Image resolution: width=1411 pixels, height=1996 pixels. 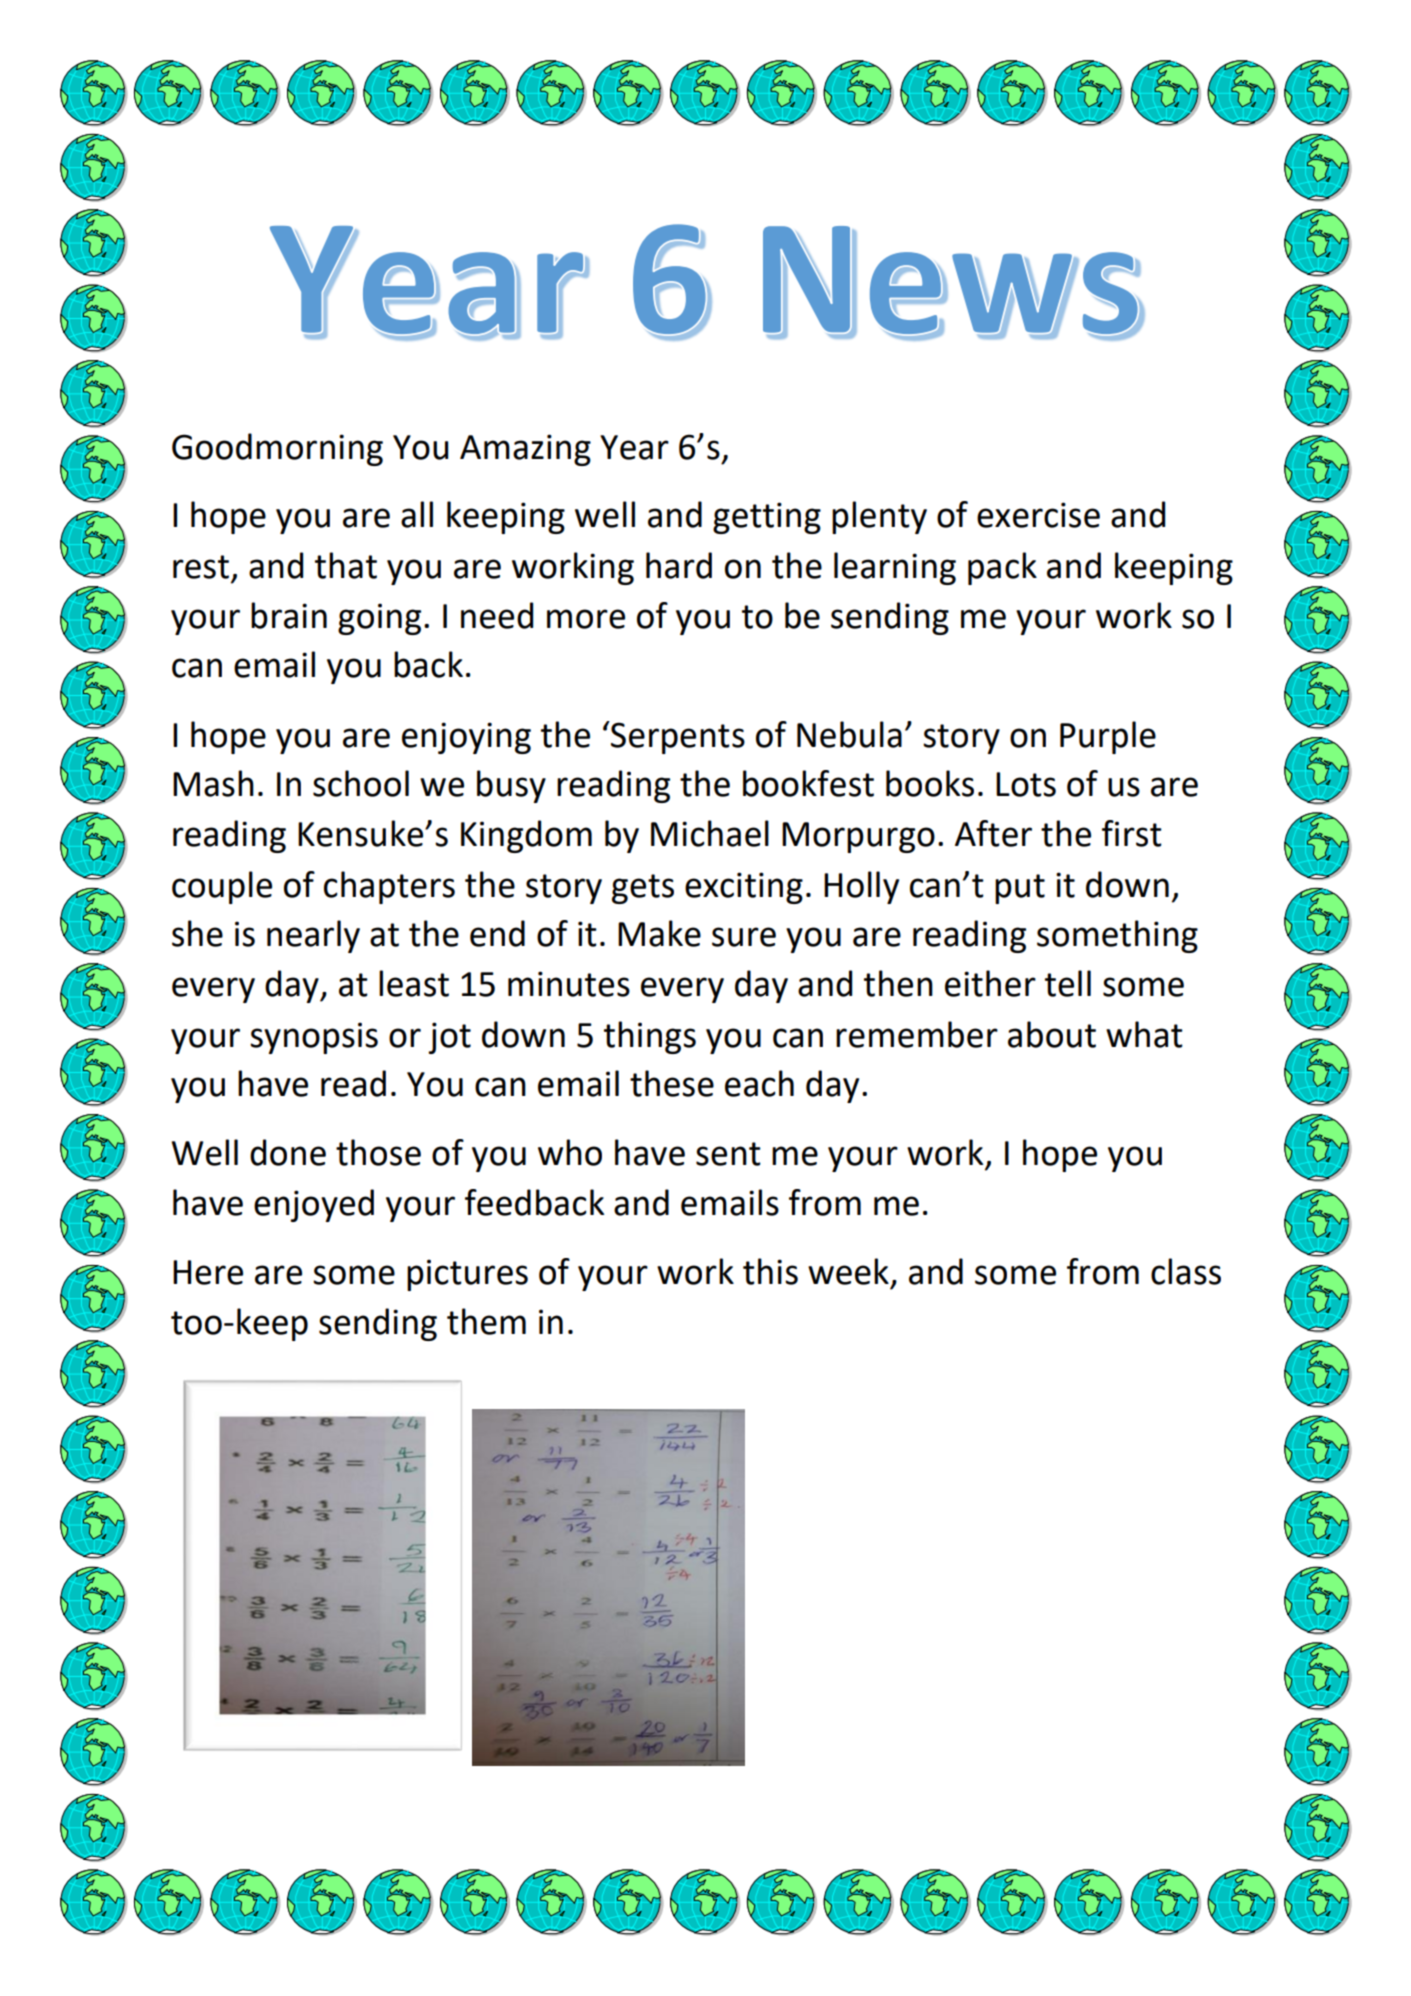 What do you see at coordinates (634, 447) in the screenshot?
I see `Year` at bounding box center [634, 447].
